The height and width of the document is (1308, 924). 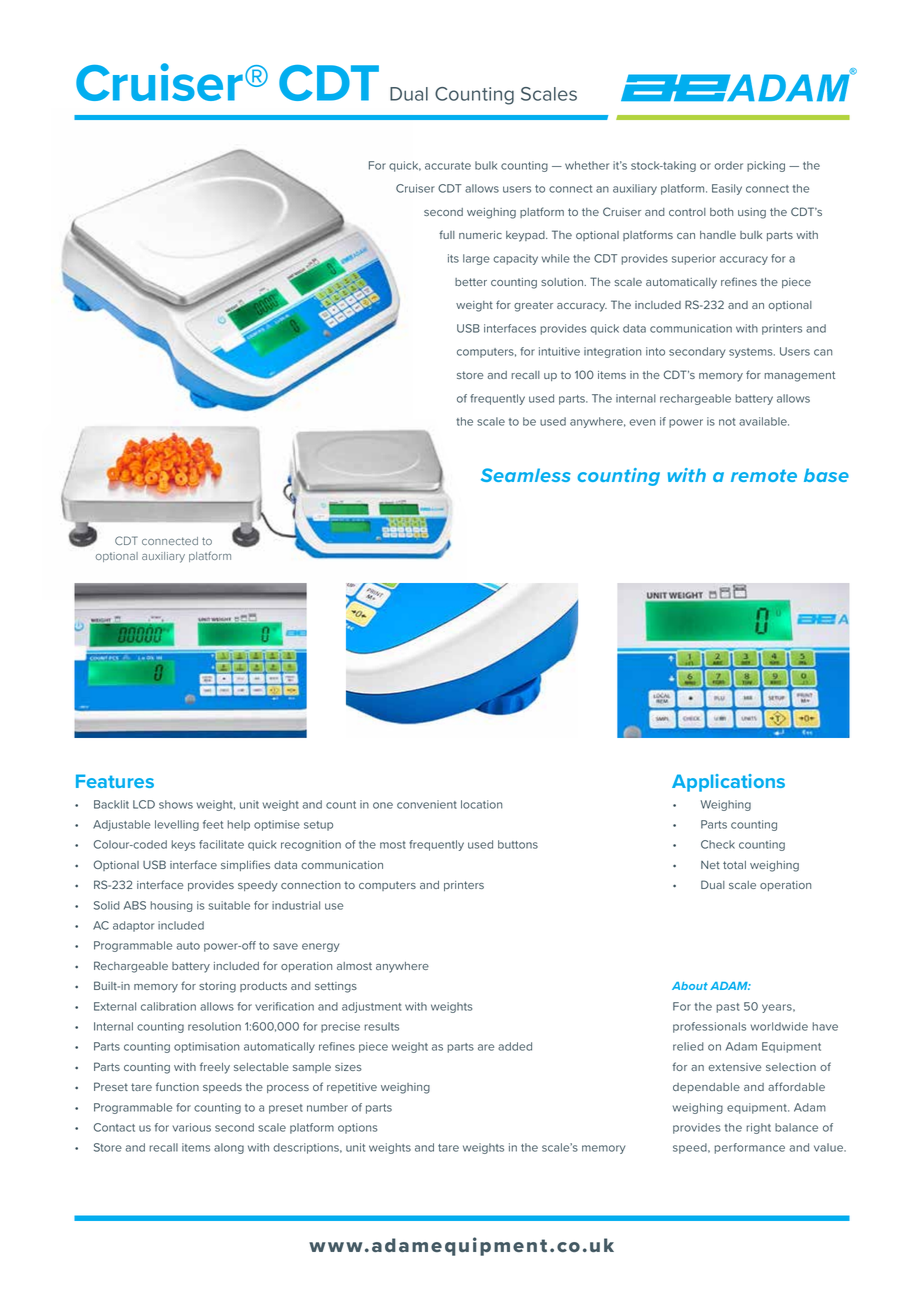 I want to click on options, so click(x=358, y=1128).
